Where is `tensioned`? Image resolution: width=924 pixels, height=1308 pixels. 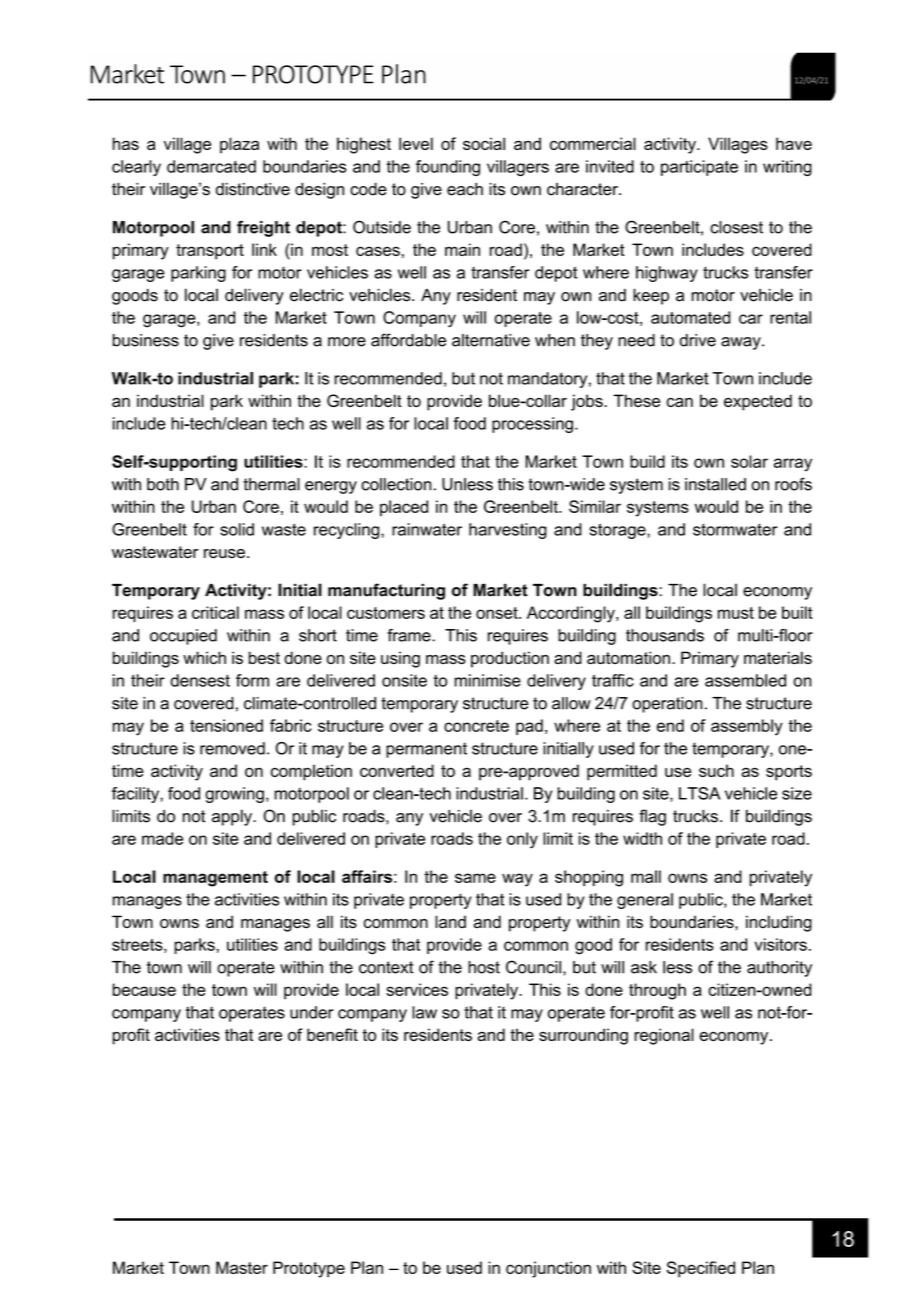 tensioned is located at coordinates (226, 725).
